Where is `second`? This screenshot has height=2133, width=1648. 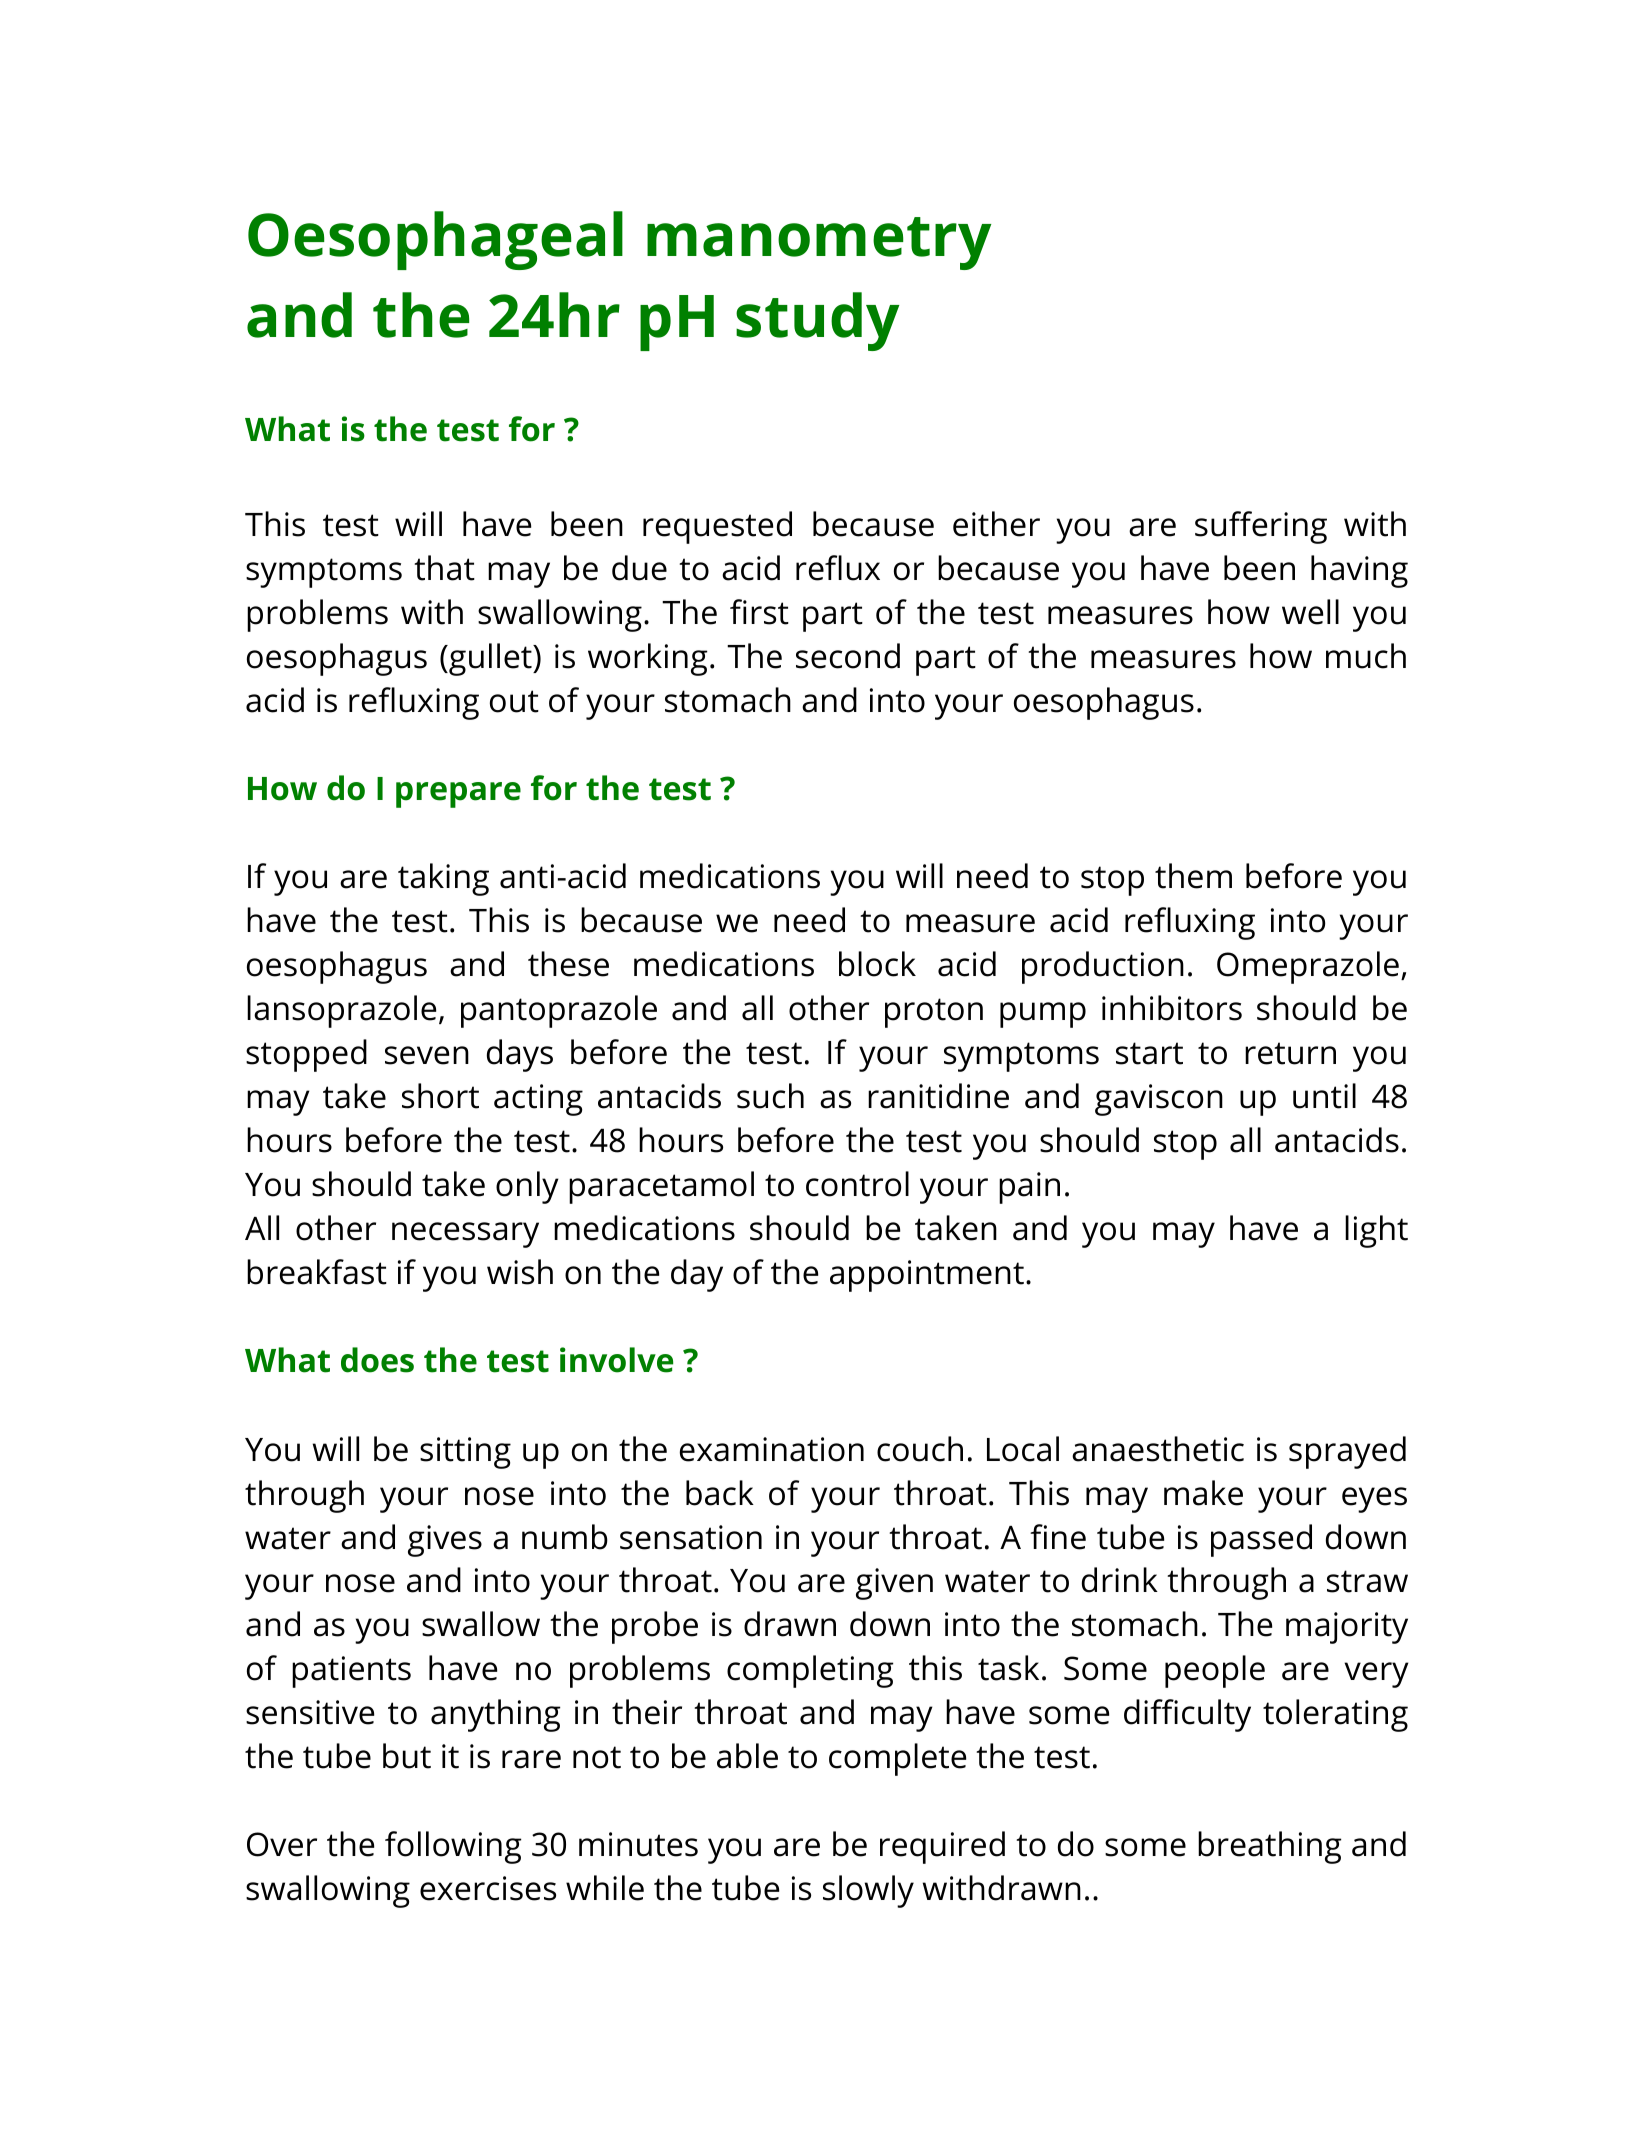 second is located at coordinates (848, 656).
